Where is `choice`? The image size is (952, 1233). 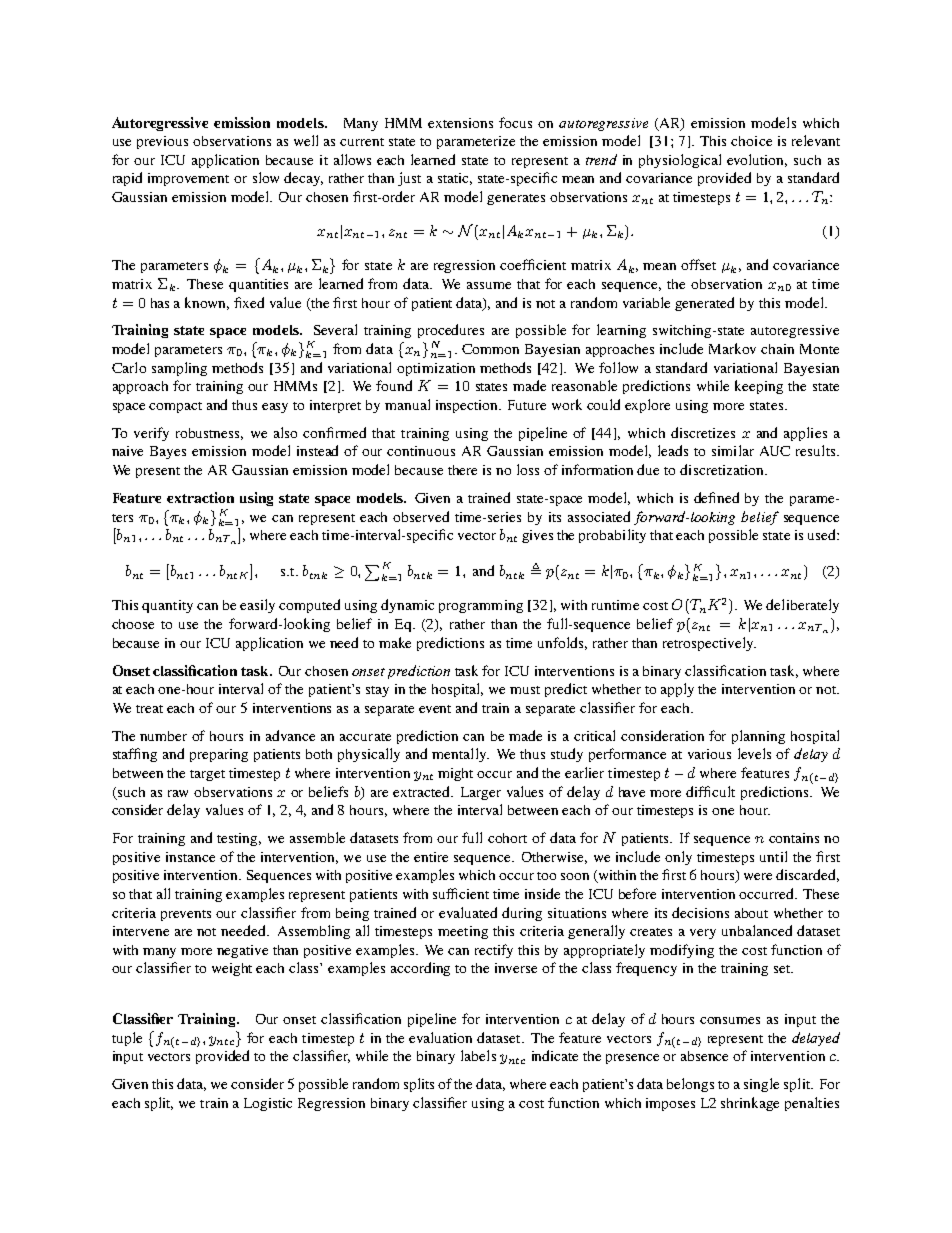
choice is located at coordinates (751, 141).
